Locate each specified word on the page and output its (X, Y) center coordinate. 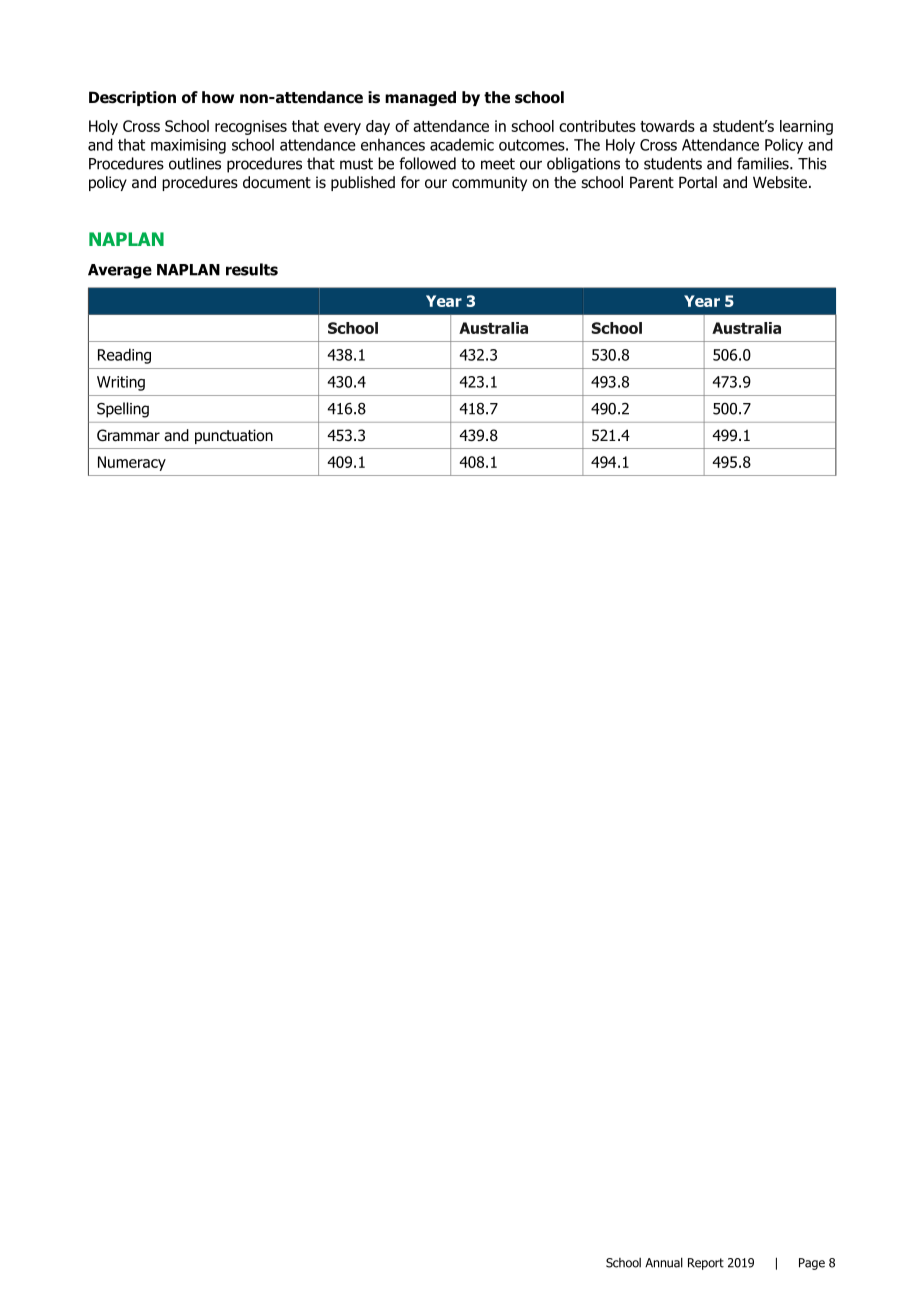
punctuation (234, 436)
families (764, 163)
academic (462, 144)
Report (706, 1264)
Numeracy (132, 463)
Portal (698, 182)
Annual (664, 1262)
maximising (188, 146)
